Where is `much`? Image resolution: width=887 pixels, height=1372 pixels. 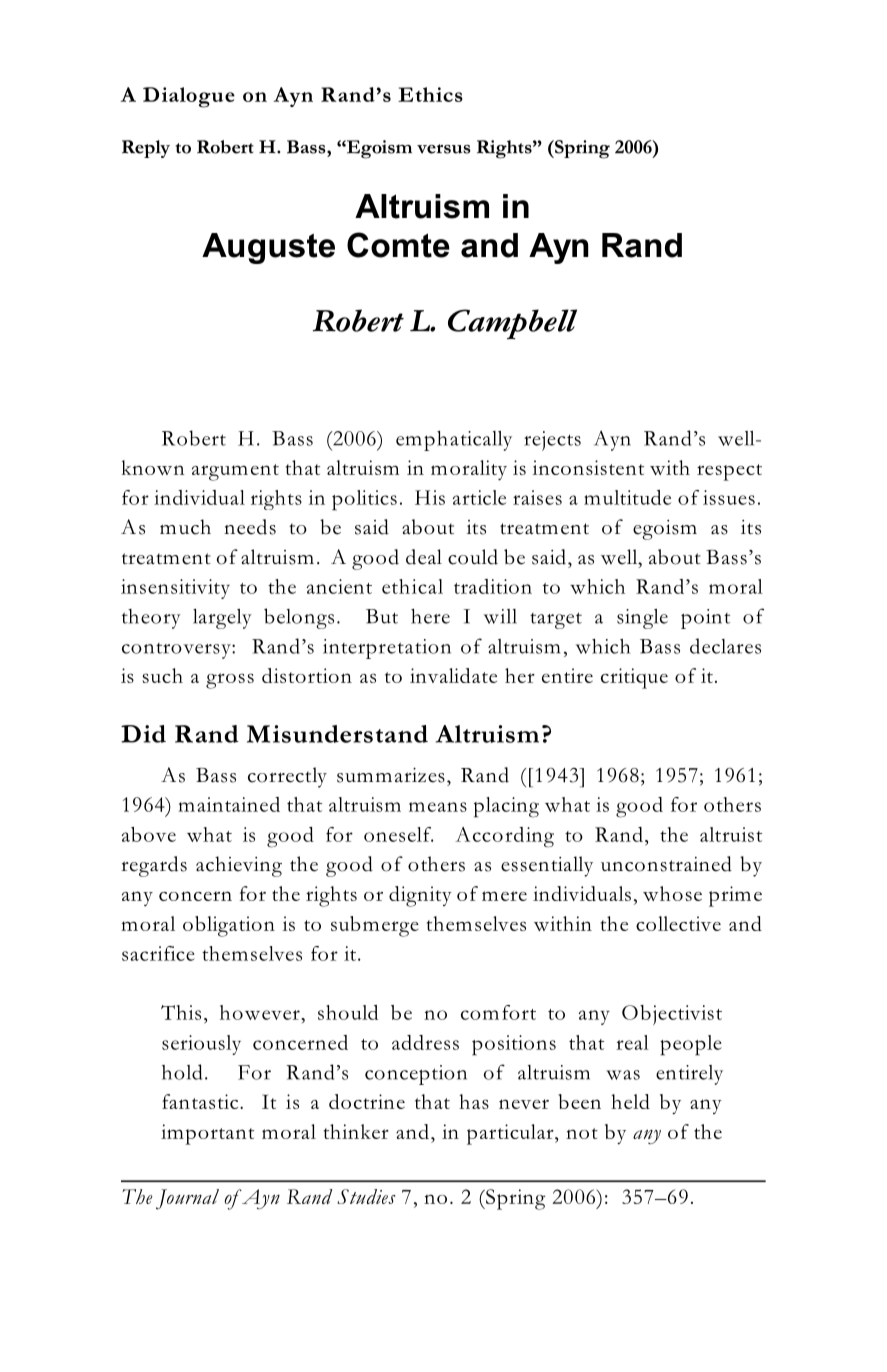 much is located at coordinates (185, 527).
